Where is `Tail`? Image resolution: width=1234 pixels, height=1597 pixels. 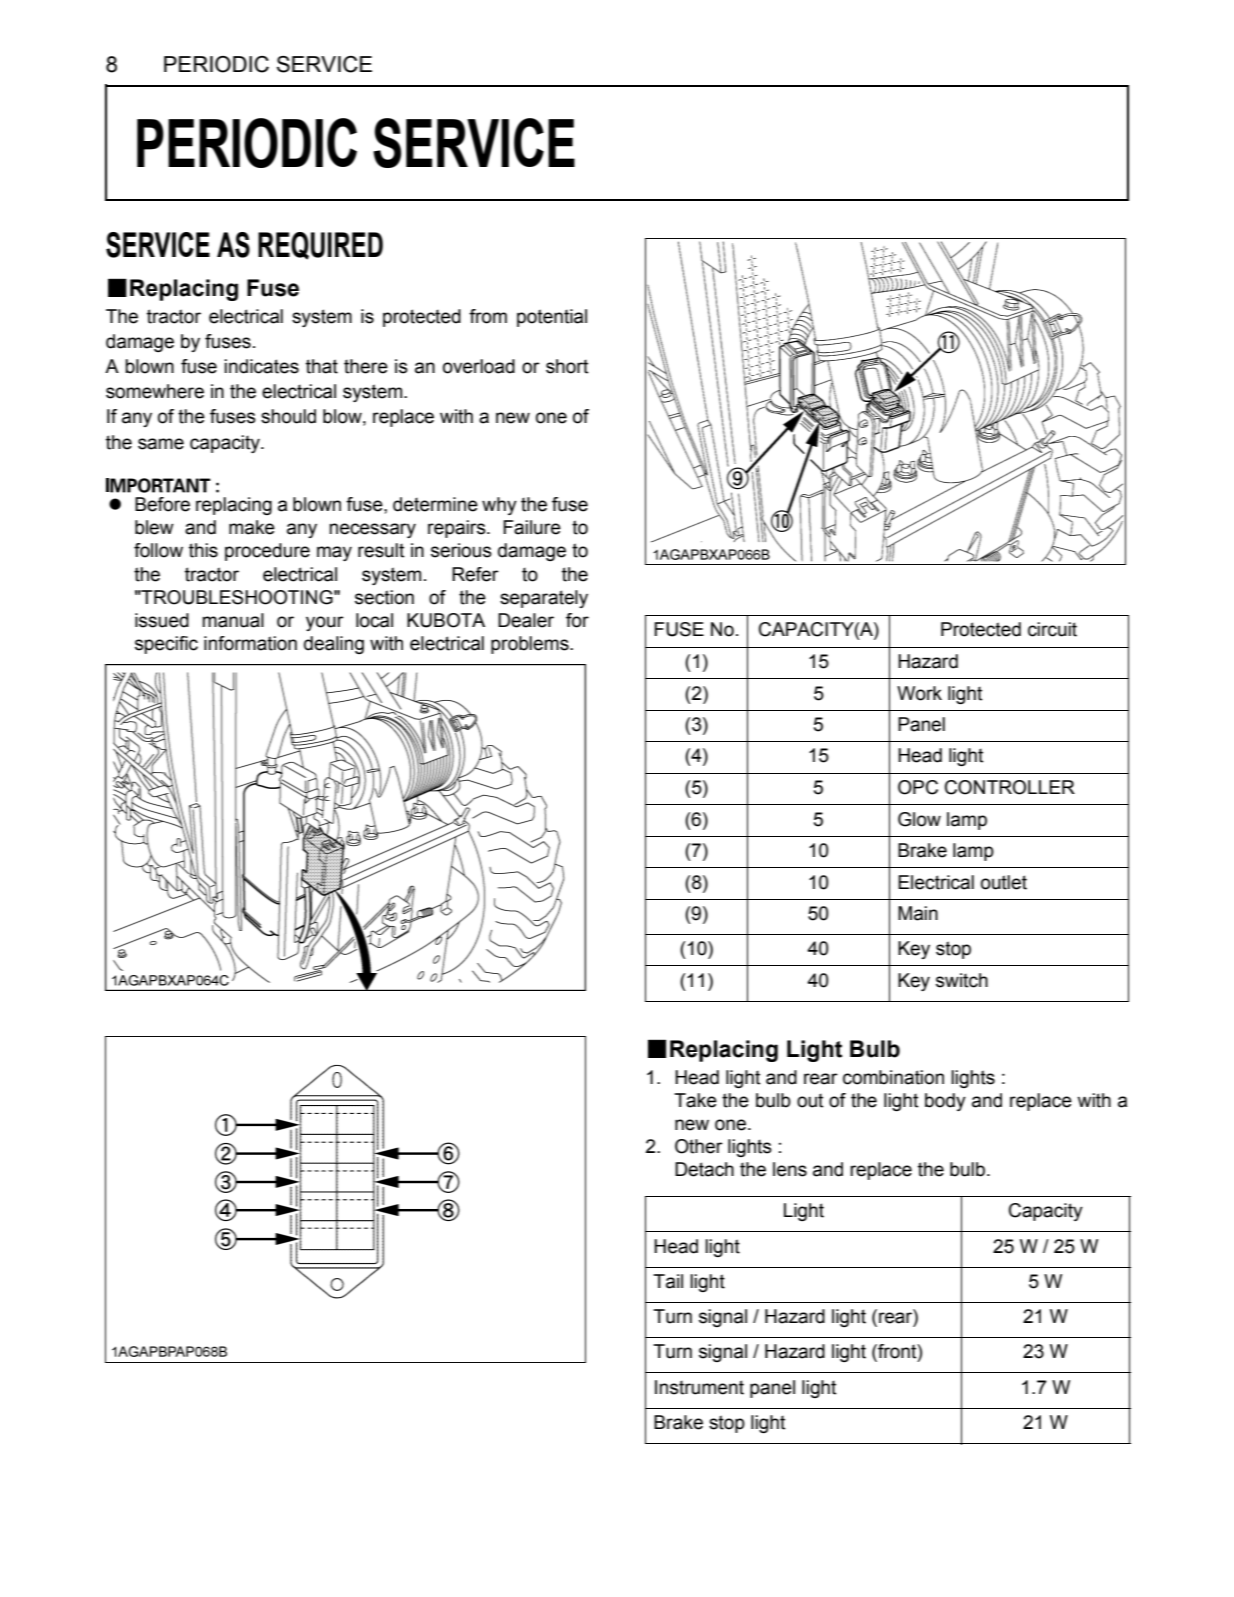 Tail is located at coordinates (668, 1281).
